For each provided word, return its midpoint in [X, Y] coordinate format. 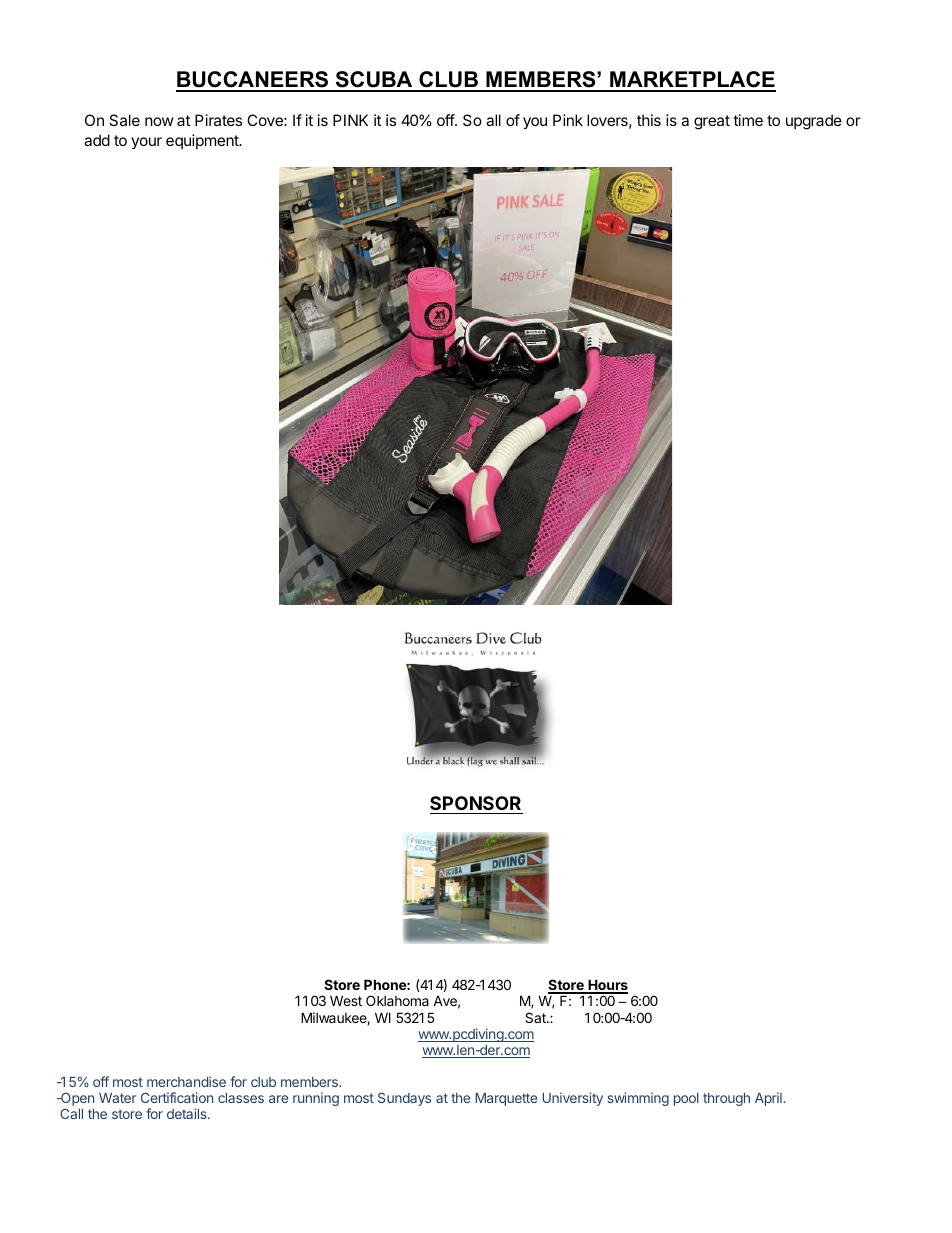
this [649, 120]
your [146, 143]
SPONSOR [475, 803]
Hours [607, 986]
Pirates [218, 120]
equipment [203, 141]
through [726, 1099]
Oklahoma [397, 1000]
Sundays [404, 1099]
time [748, 120]
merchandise [186, 1081]
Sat [536, 1017]
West [346, 1000]
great [712, 122]
